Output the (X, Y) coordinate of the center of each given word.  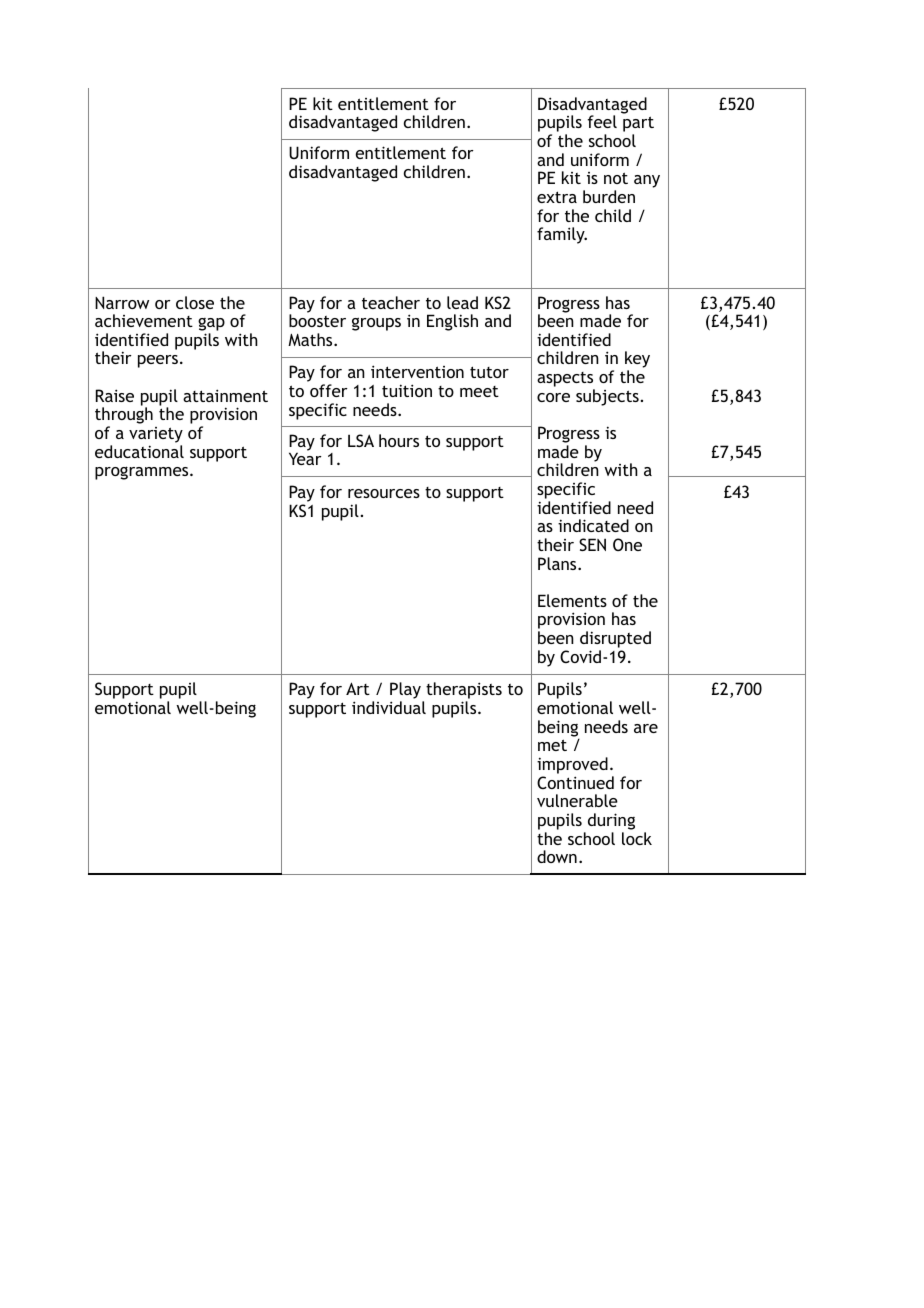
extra (557, 197)
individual (389, 707)
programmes (143, 473)
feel (602, 121)
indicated (593, 525)
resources (384, 493)
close (195, 302)
